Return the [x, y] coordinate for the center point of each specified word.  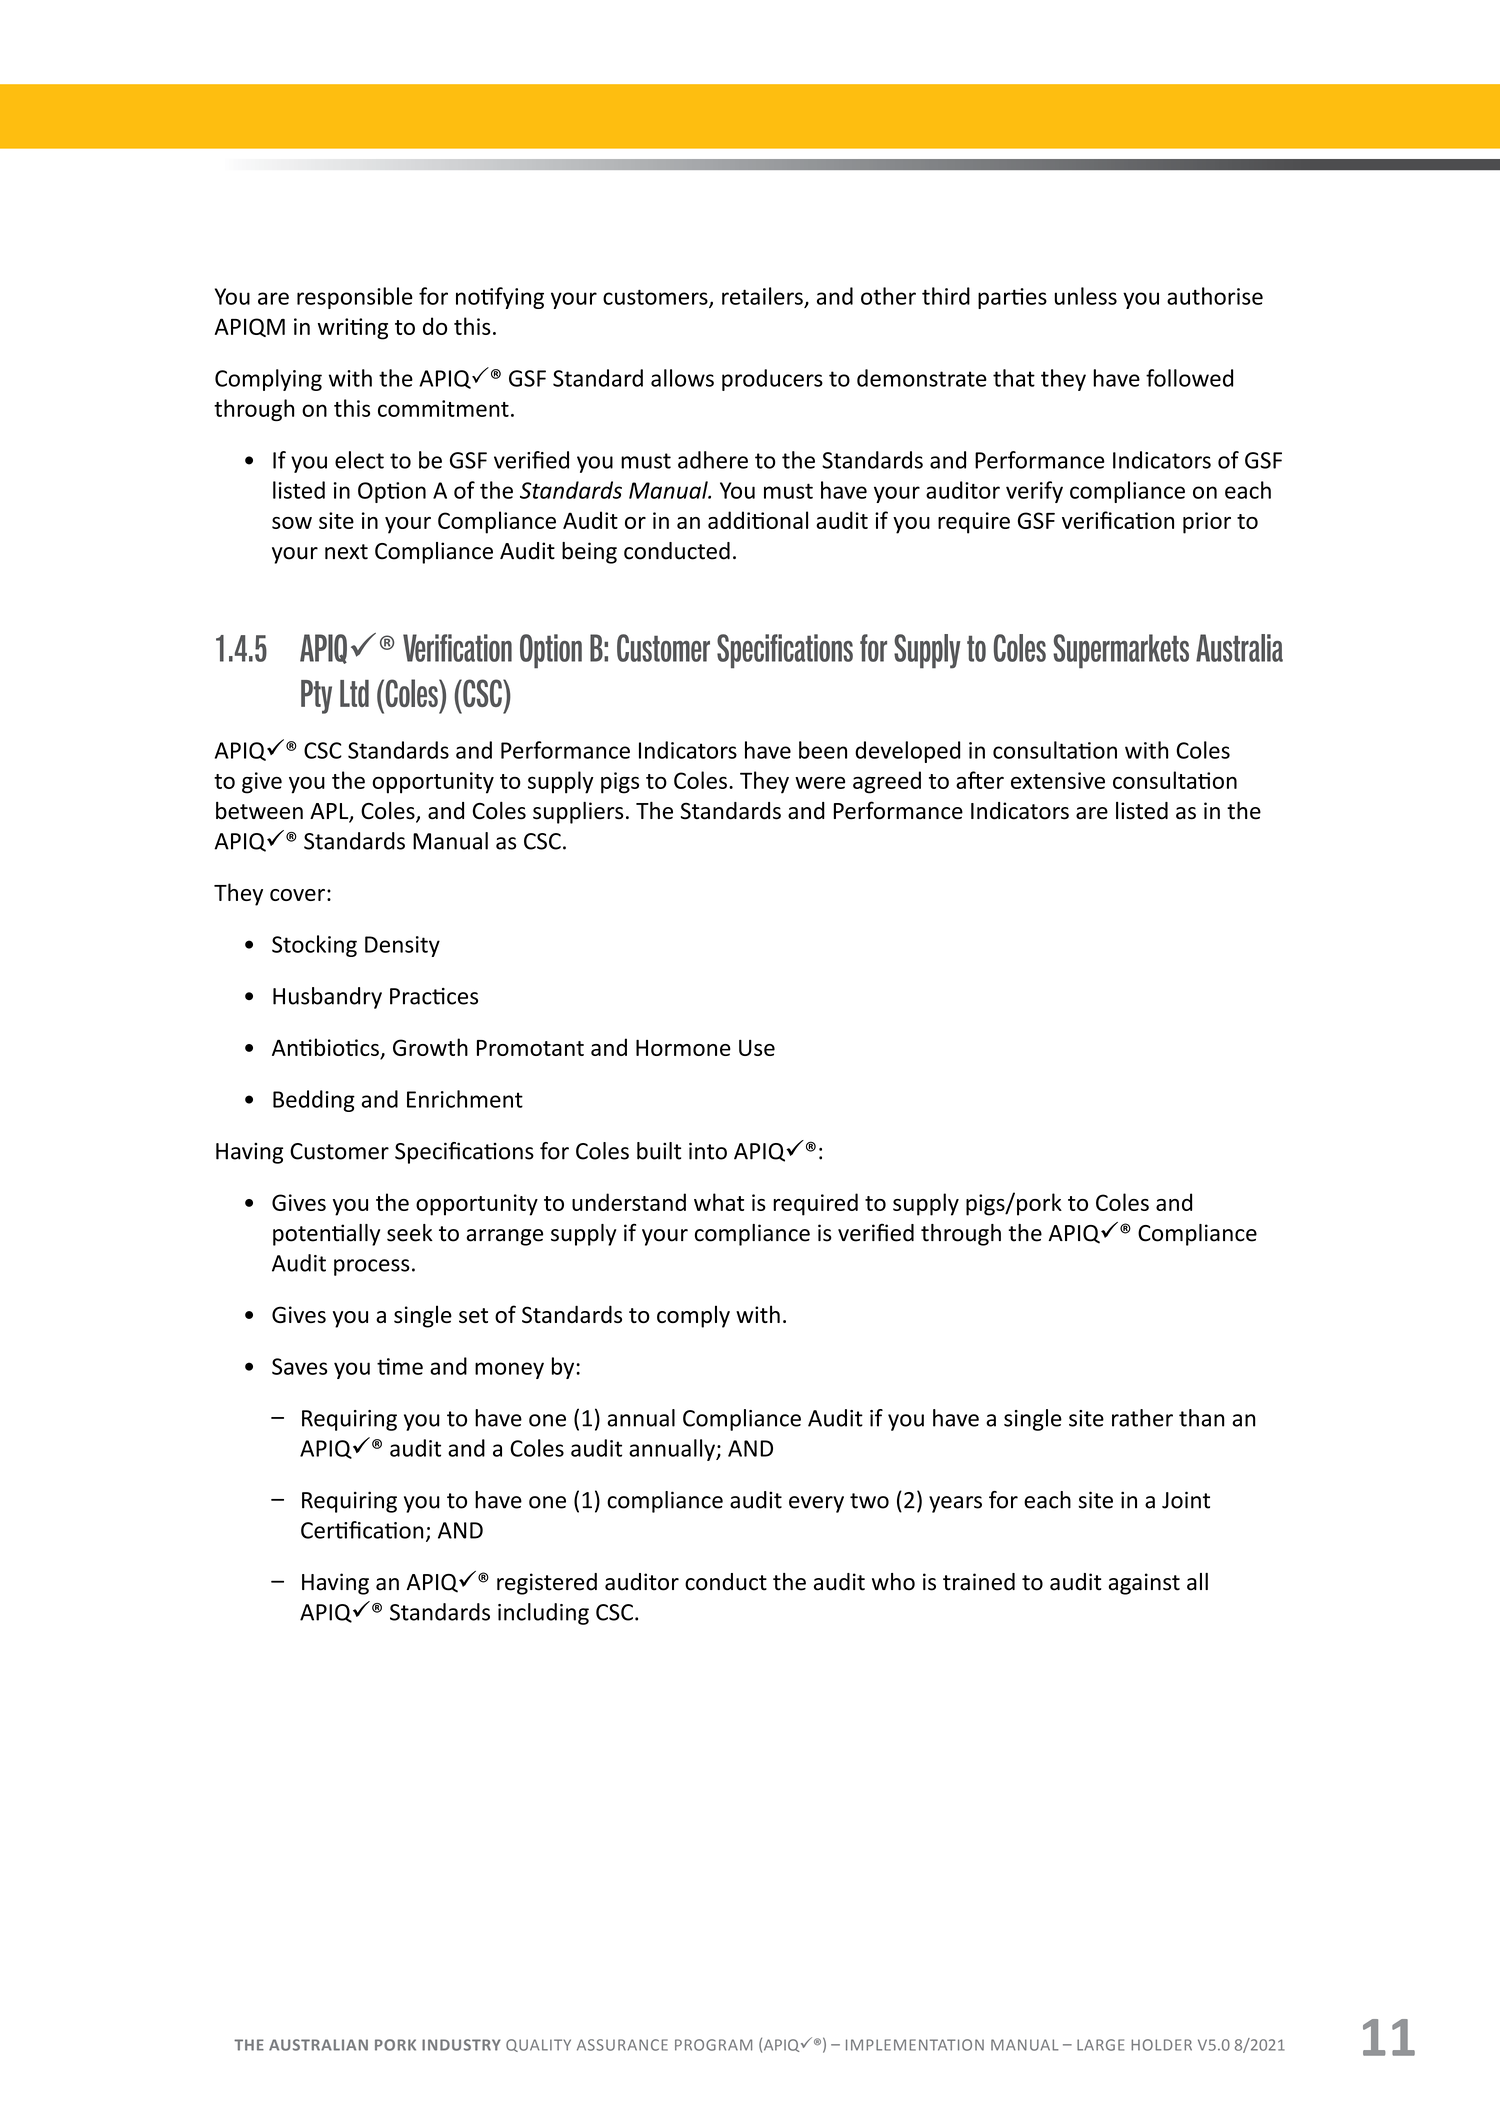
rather [1142, 1418]
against [1144, 1584]
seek [410, 1233]
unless [1086, 296]
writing [353, 329]
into [708, 1151]
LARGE [1100, 2045]
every [816, 1504]
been [823, 750]
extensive [1058, 780]
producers [772, 380]
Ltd [354, 693]
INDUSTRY [461, 2045]
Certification [362, 1530]
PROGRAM [713, 2045]
